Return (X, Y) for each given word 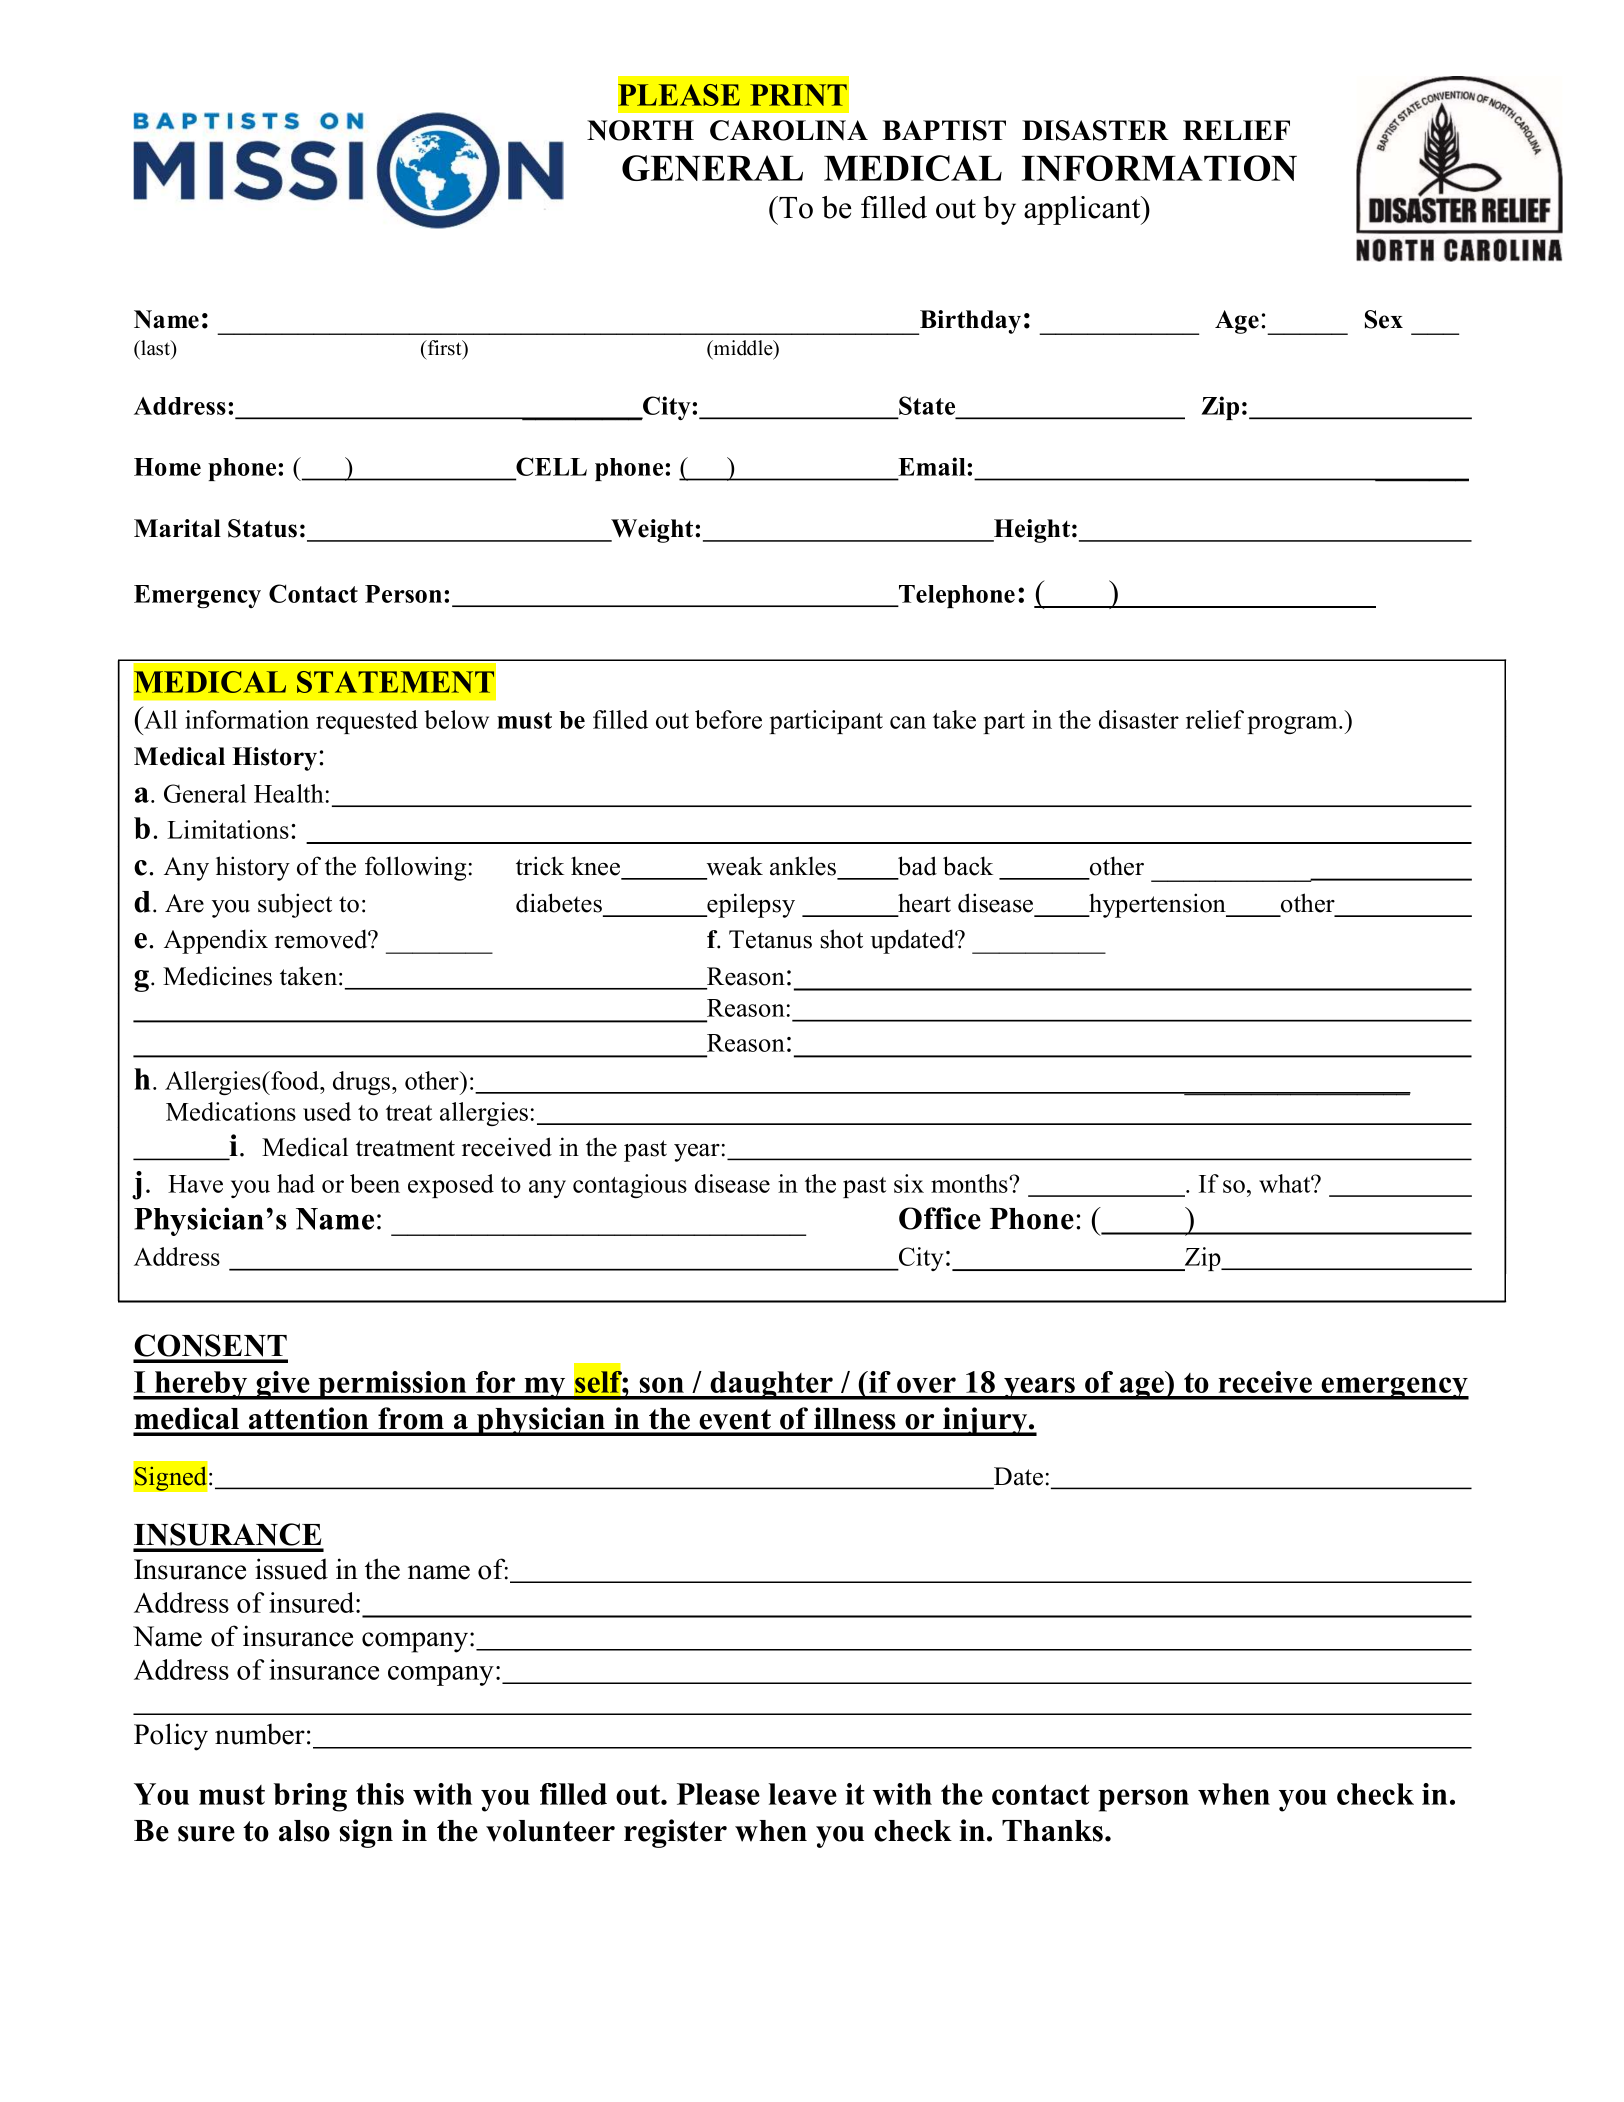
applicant (1083, 210)
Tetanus (770, 939)
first (445, 348)
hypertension (1158, 905)
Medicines (217, 976)
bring (310, 1797)
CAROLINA (789, 130)
